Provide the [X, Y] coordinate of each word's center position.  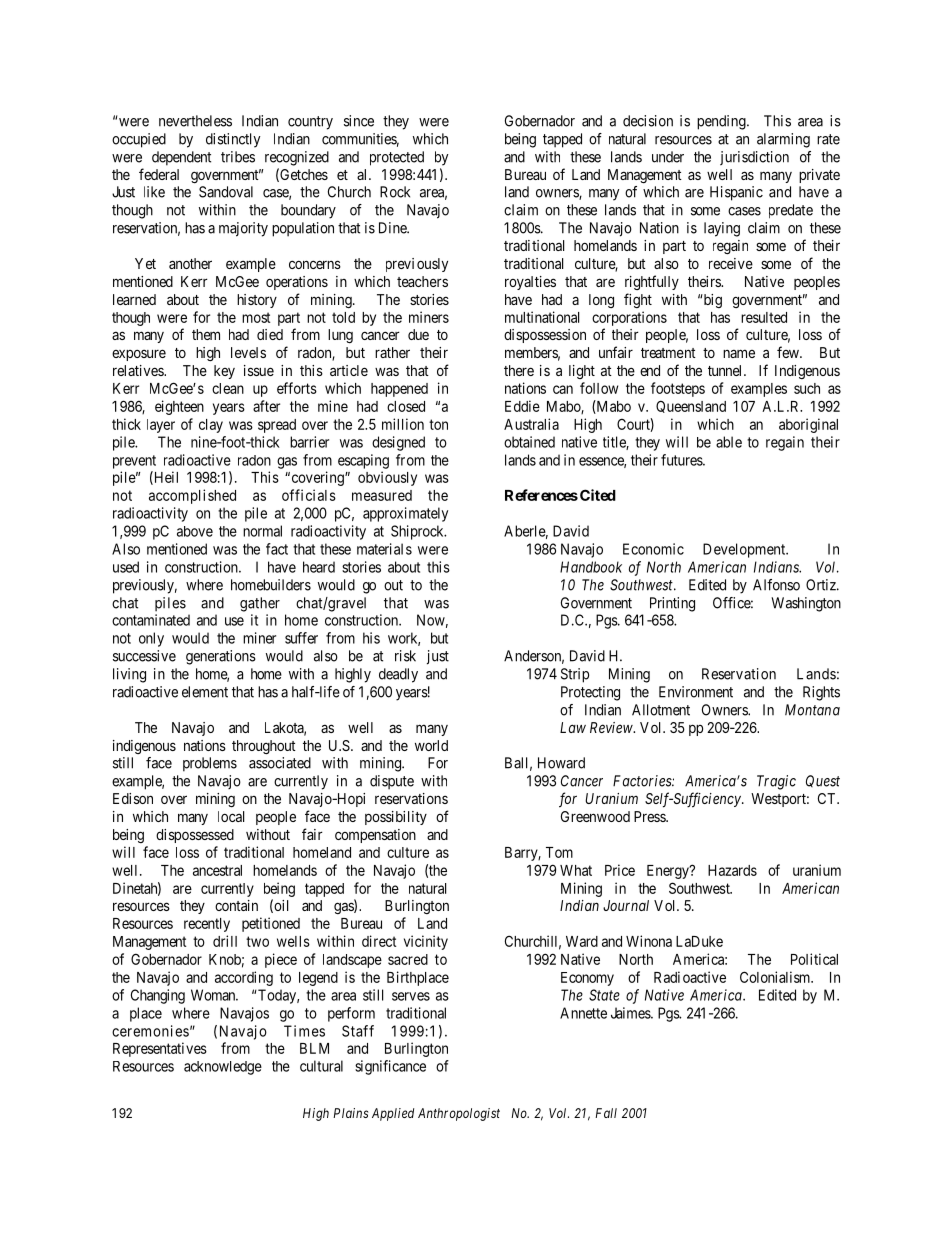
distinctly [233, 140]
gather [260, 604]
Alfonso [776, 585]
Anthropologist [459, 1114]
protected [397, 158]
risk [405, 656]
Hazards [732, 870]
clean [228, 388]
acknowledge [223, 1068]
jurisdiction [754, 158]
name [739, 353]
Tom [559, 852]
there [519, 370]
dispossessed [195, 836]
